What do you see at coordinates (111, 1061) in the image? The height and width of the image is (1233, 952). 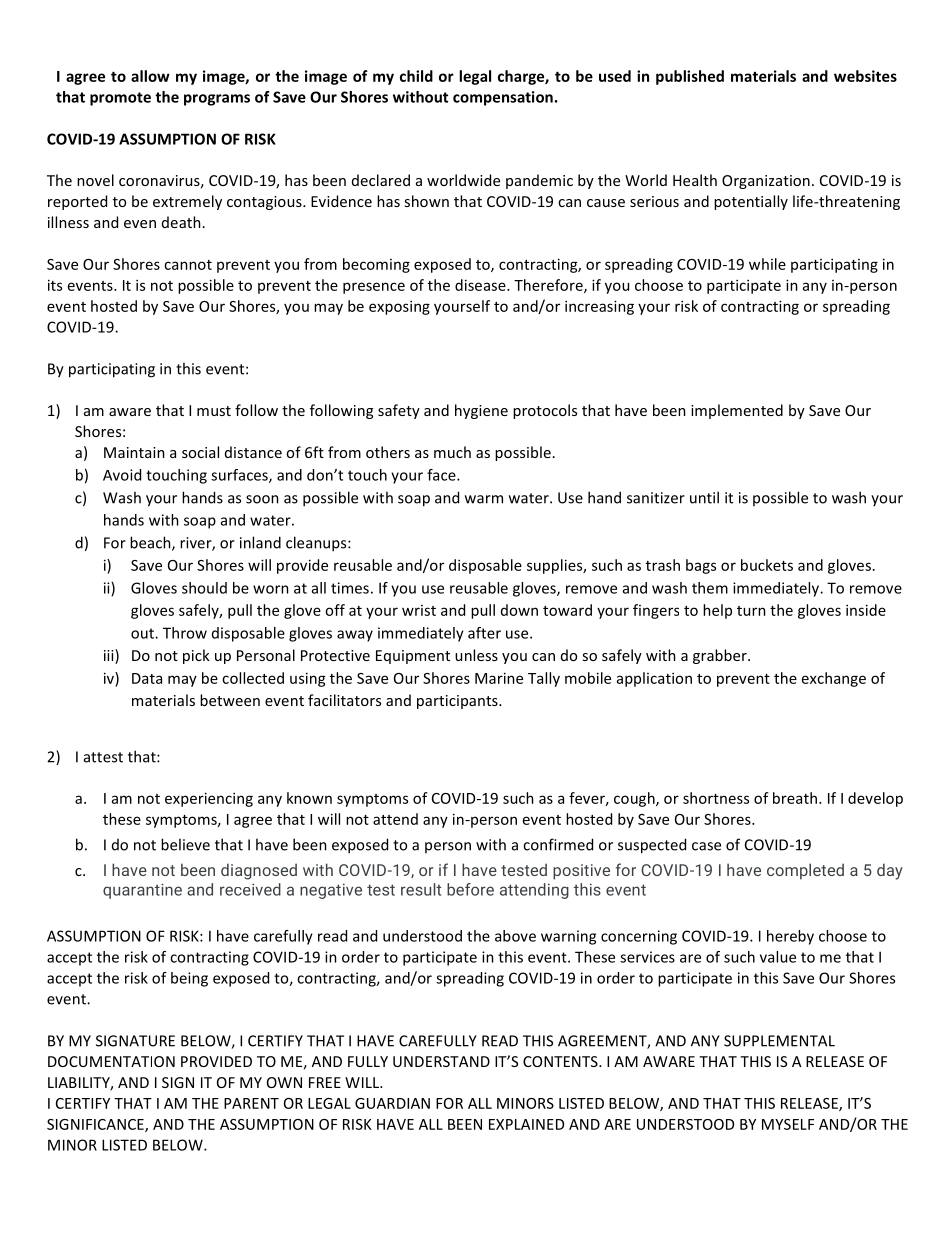 I see `DOCUMENTATION` at bounding box center [111, 1061].
